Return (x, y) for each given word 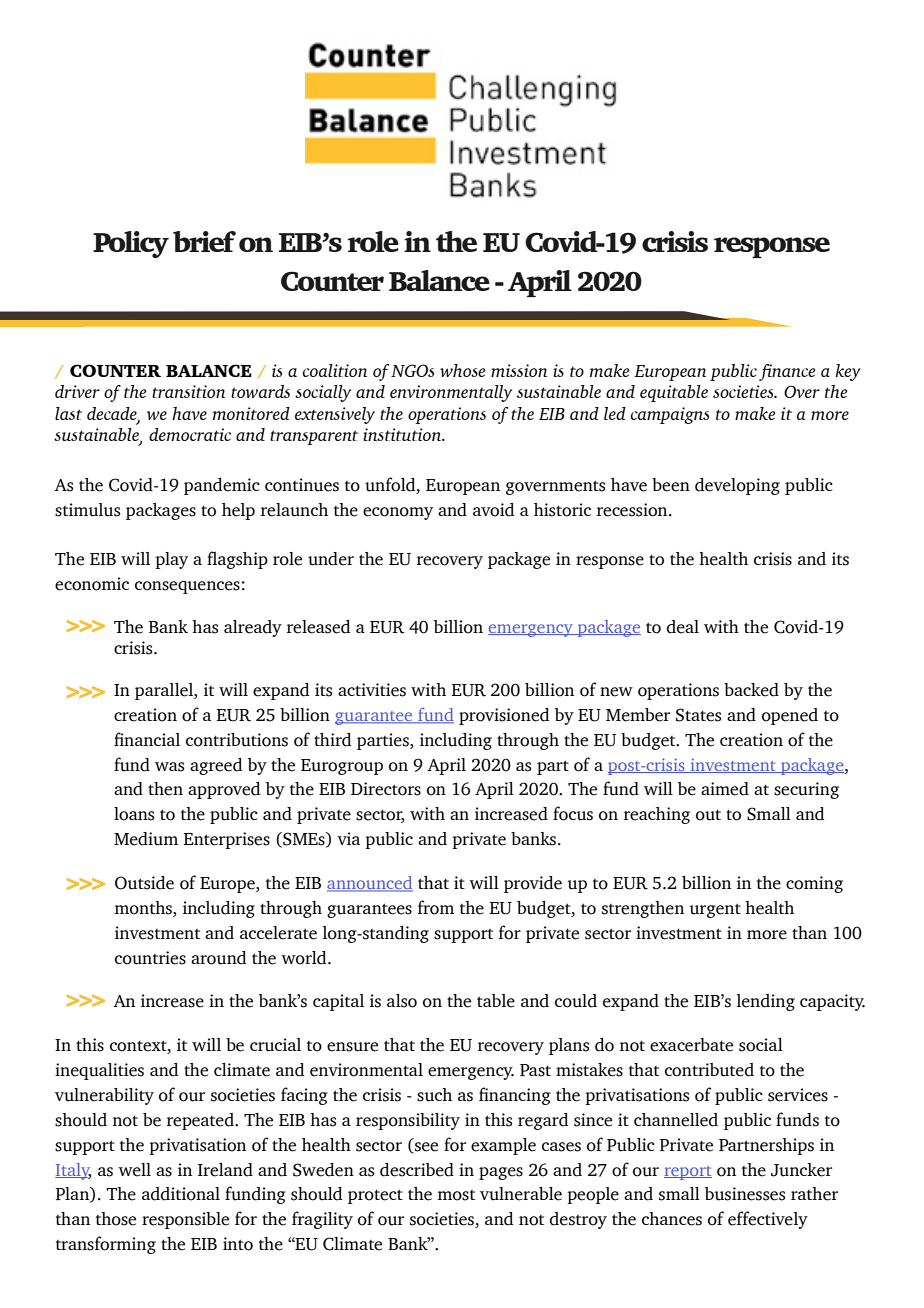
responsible (185, 1220)
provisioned (504, 716)
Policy (131, 244)
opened (790, 716)
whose (462, 370)
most (456, 1195)
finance (787, 372)
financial (147, 739)
